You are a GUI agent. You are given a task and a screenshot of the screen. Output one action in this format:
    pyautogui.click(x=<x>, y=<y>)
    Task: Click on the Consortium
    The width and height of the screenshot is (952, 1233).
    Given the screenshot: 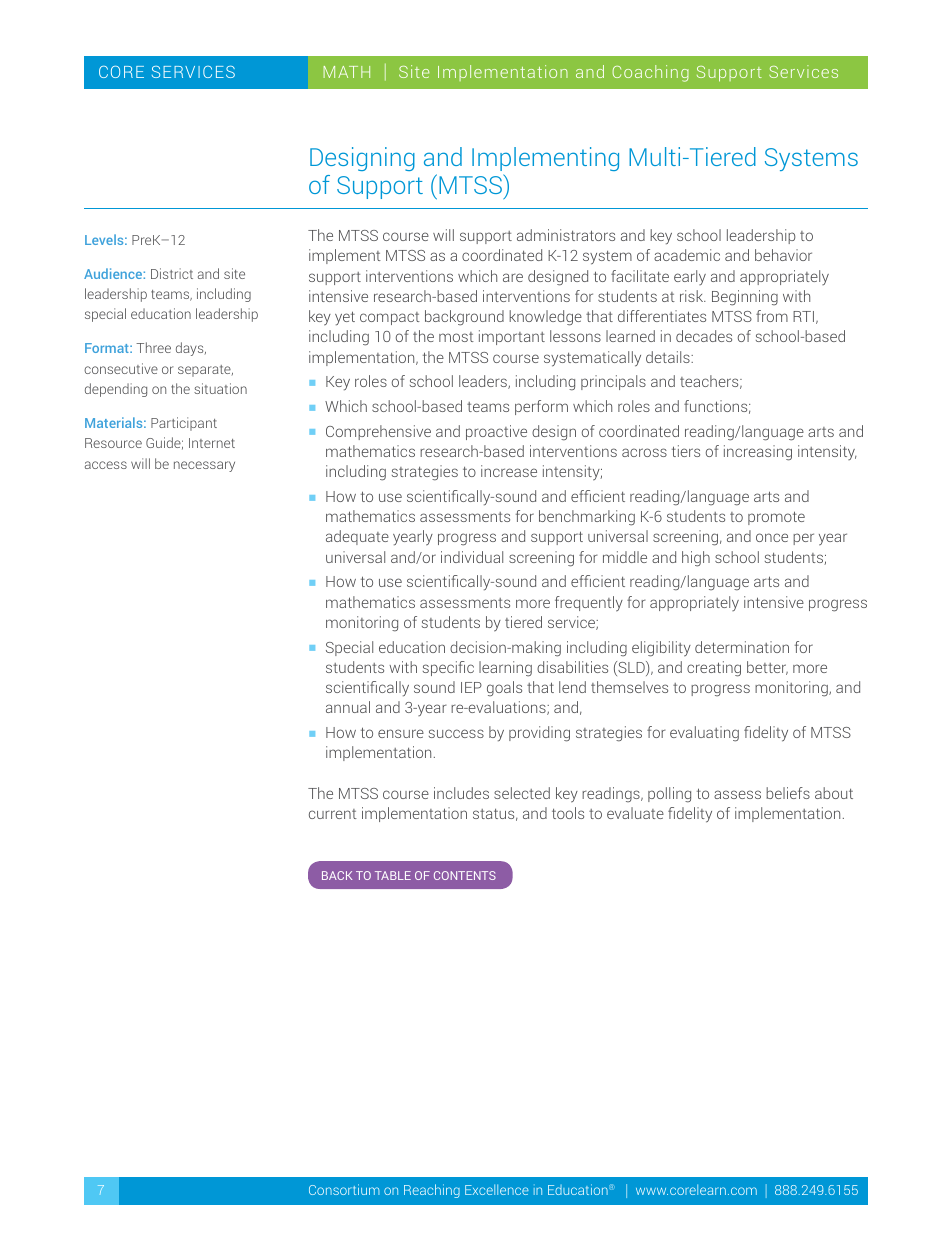 What is the action you would take?
    pyautogui.click(x=344, y=1189)
